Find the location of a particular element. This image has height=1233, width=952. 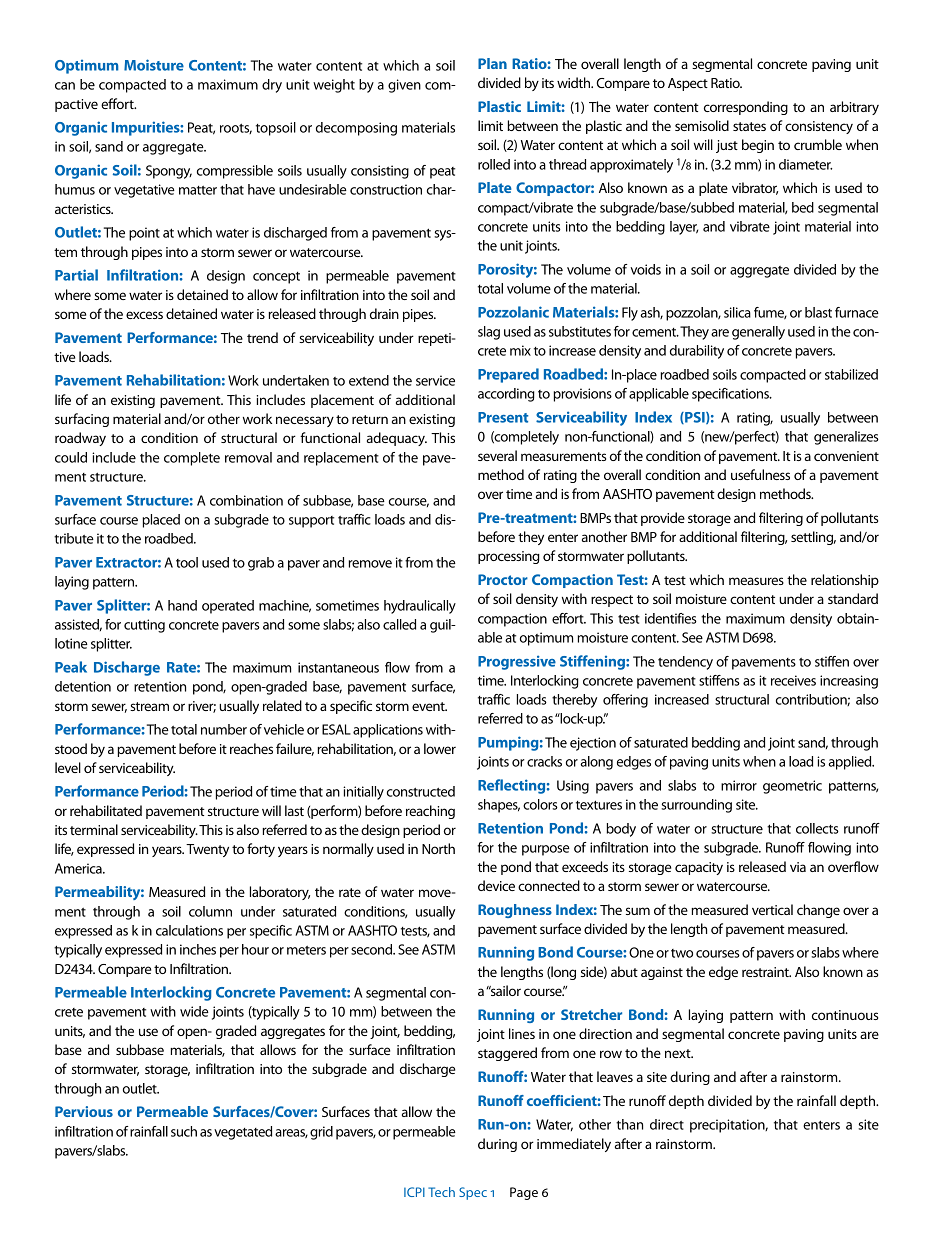

rehabilitated is located at coordinates (106, 810).
